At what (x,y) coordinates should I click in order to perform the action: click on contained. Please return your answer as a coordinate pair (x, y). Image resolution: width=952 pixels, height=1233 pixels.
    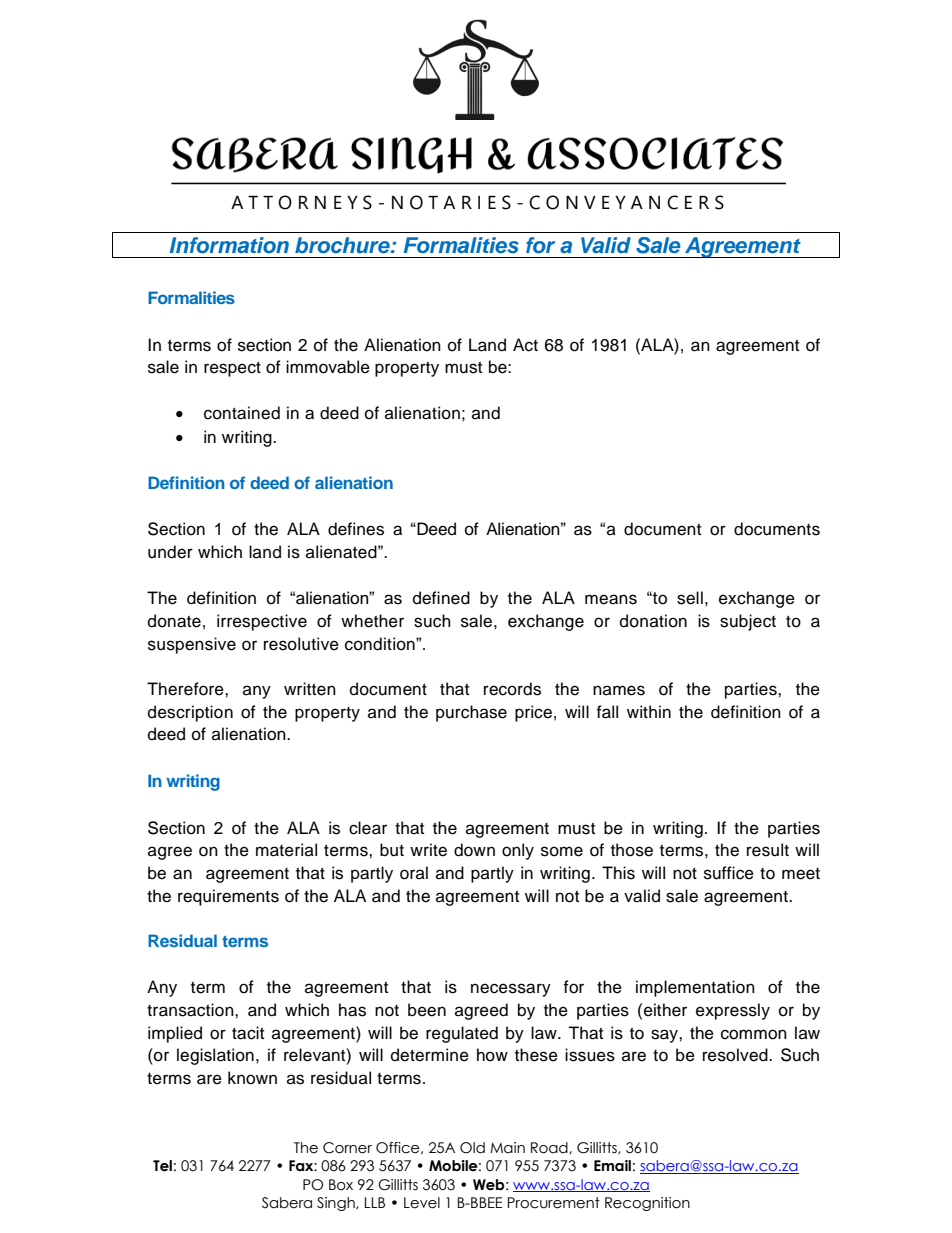
    Looking at the image, I should click on (242, 413).
